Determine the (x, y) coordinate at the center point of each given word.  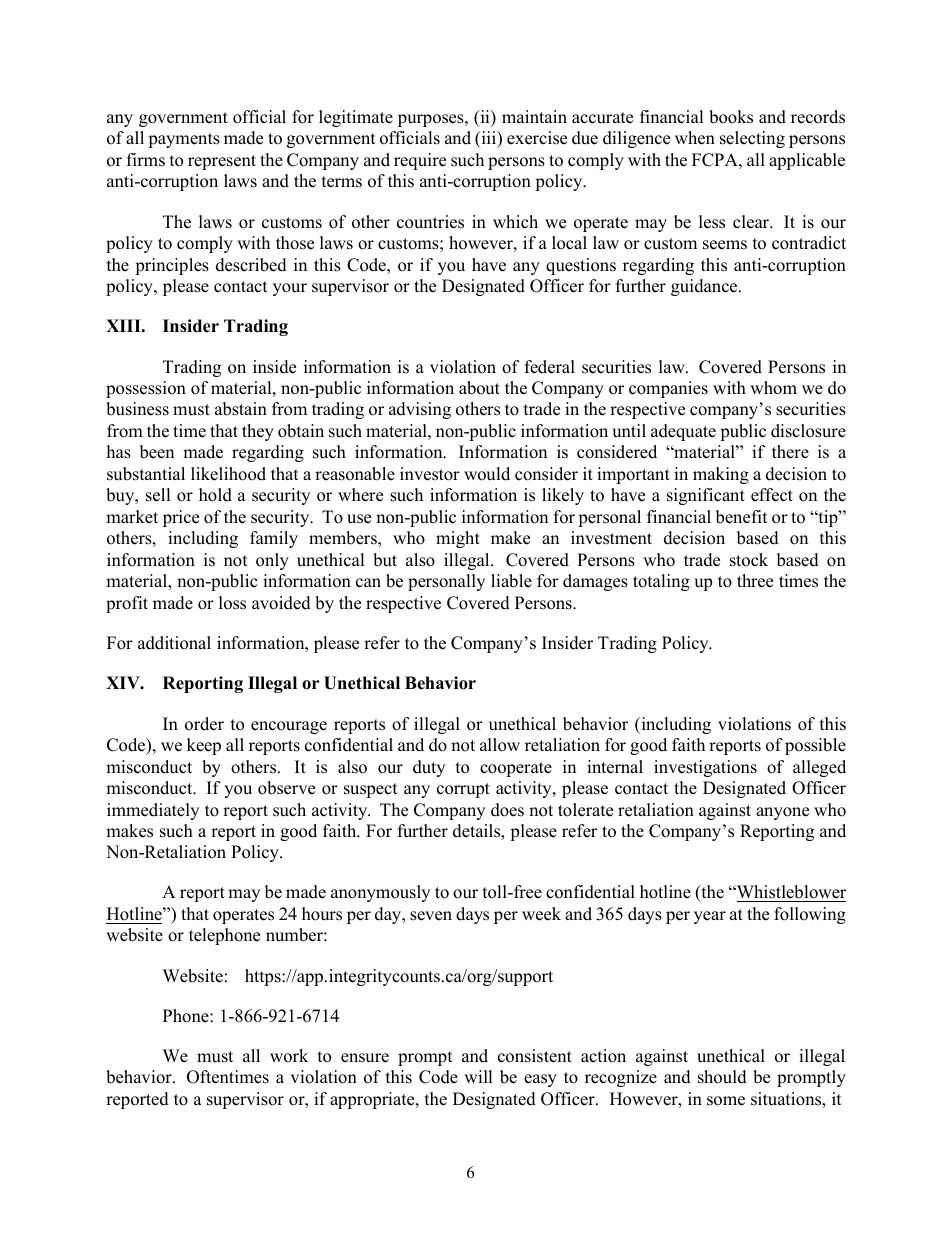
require (420, 161)
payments (184, 140)
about (479, 388)
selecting (752, 139)
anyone (782, 813)
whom (773, 388)
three (755, 581)
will (478, 1076)
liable (511, 581)
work (289, 1056)
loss (232, 603)
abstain (241, 409)
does (507, 810)
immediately (153, 811)
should (722, 1077)
